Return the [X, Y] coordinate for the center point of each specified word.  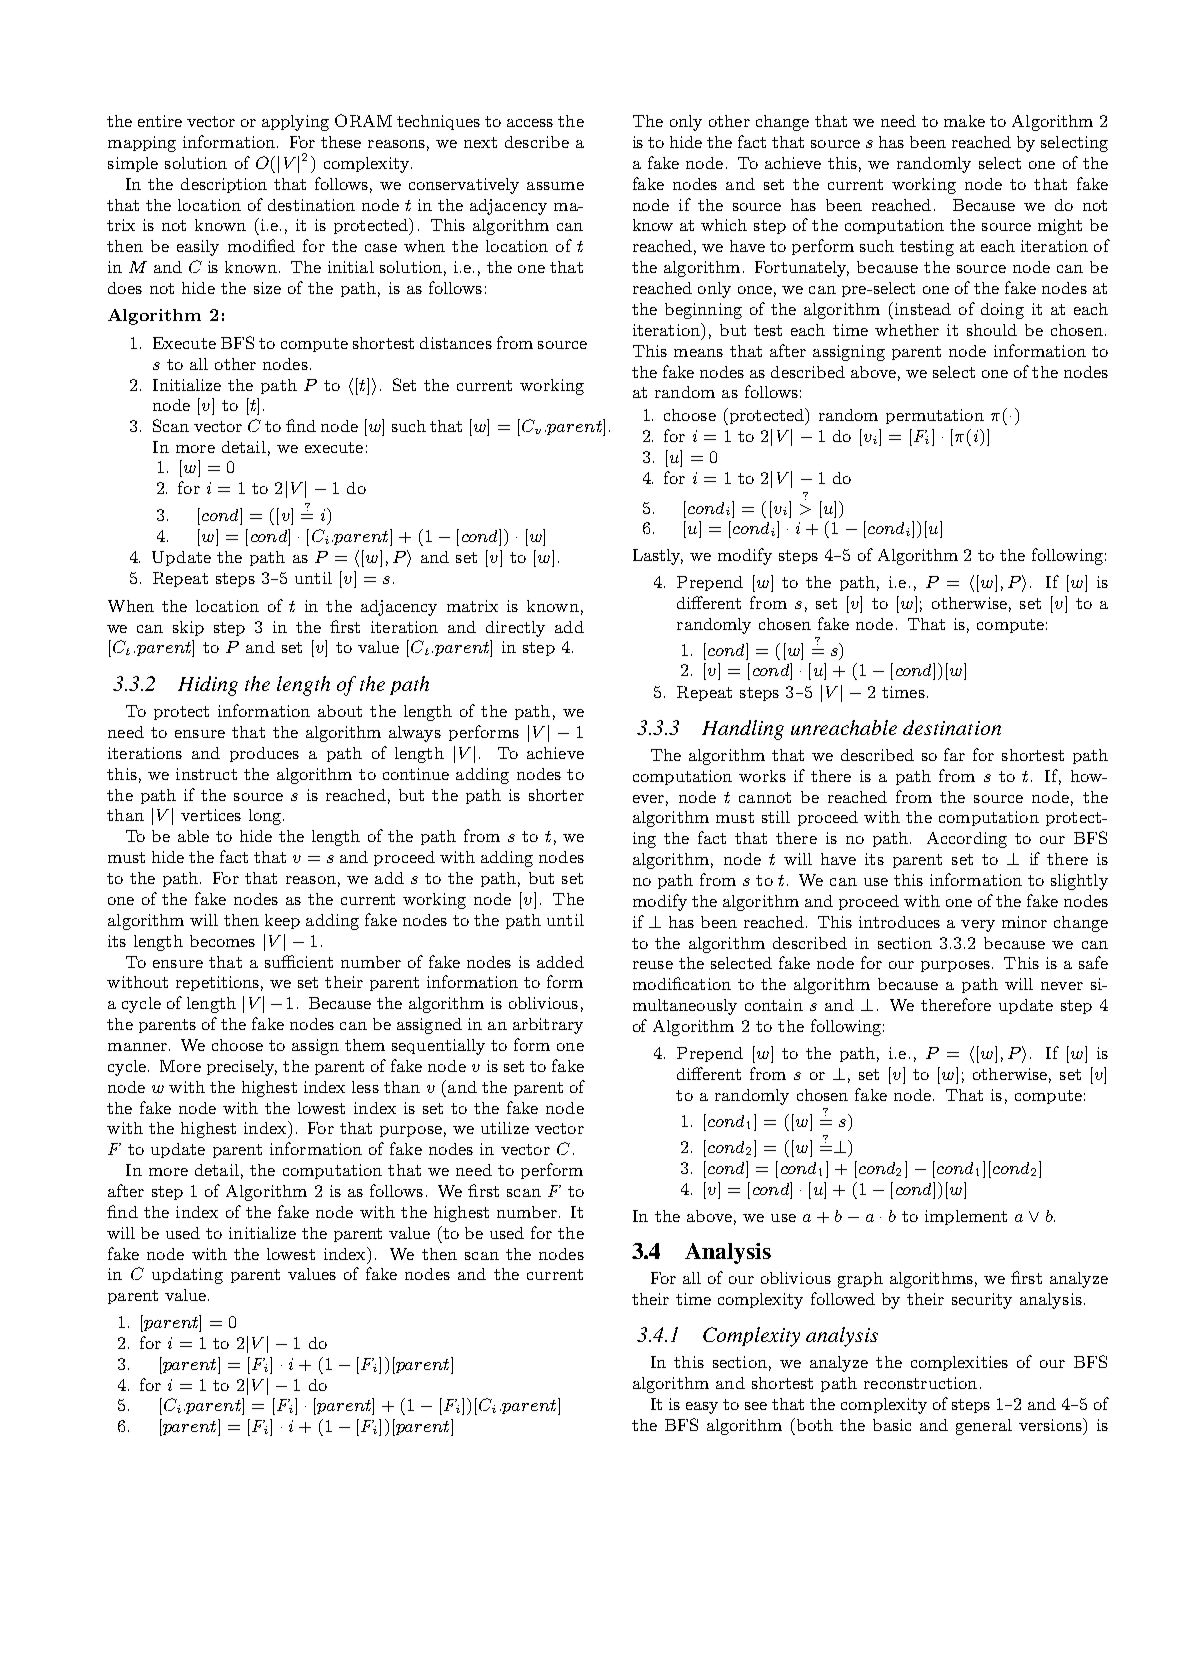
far [954, 754]
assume [555, 186]
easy [702, 1408]
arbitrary [548, 1026]
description [224, 185]
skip [188, 628]
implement [966, 1217]
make [964, 121]
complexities [959, 1363]
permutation [935, 416]
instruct [206, 774]
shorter [556, 795]
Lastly [658, 557]
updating [187, 1276]
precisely [242, 1068]
